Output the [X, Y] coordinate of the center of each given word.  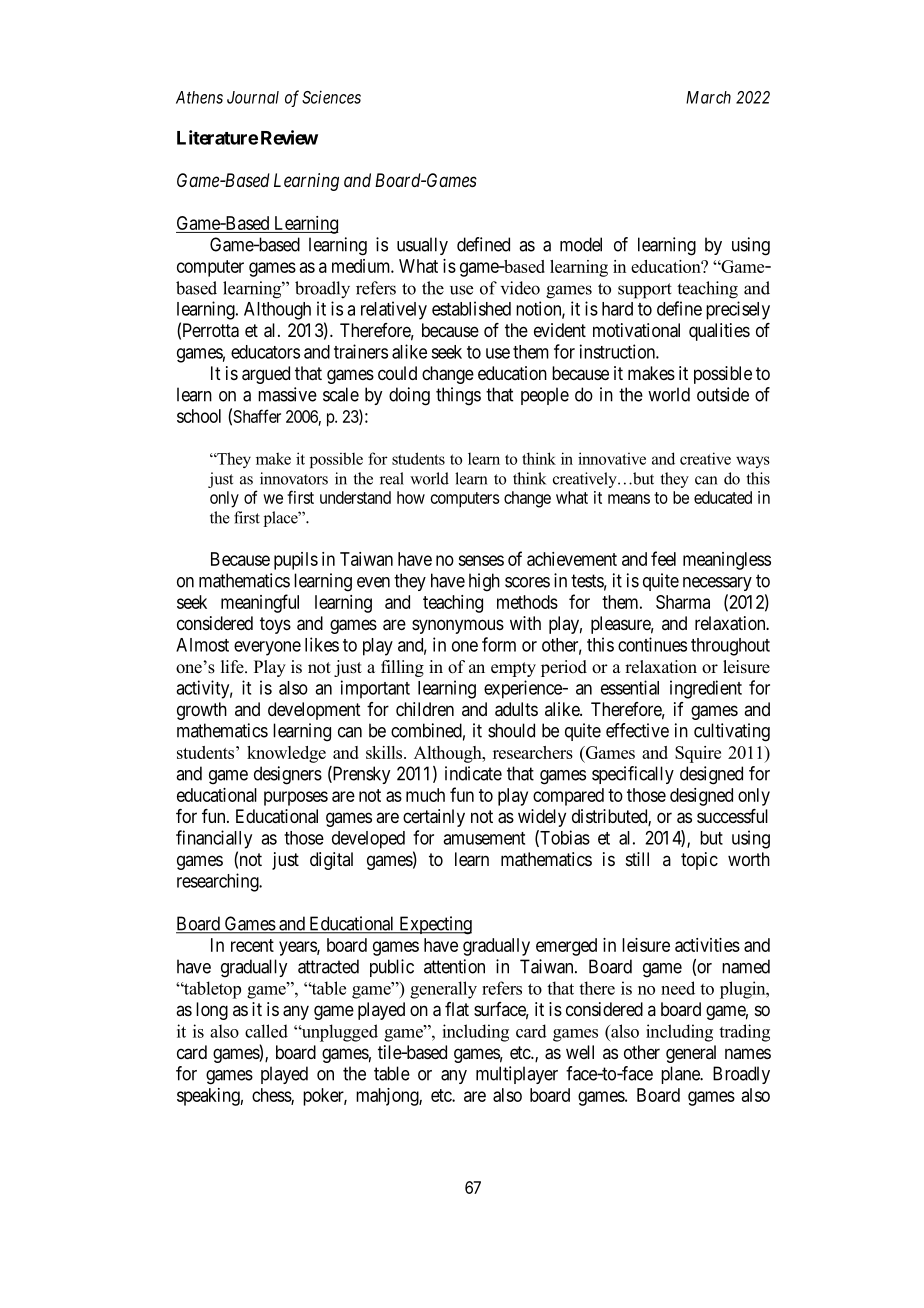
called [266, 1031]
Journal [253, 97]
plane [681, 1075]
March [708, 97]
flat [457, 1009]
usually [422, 246]
